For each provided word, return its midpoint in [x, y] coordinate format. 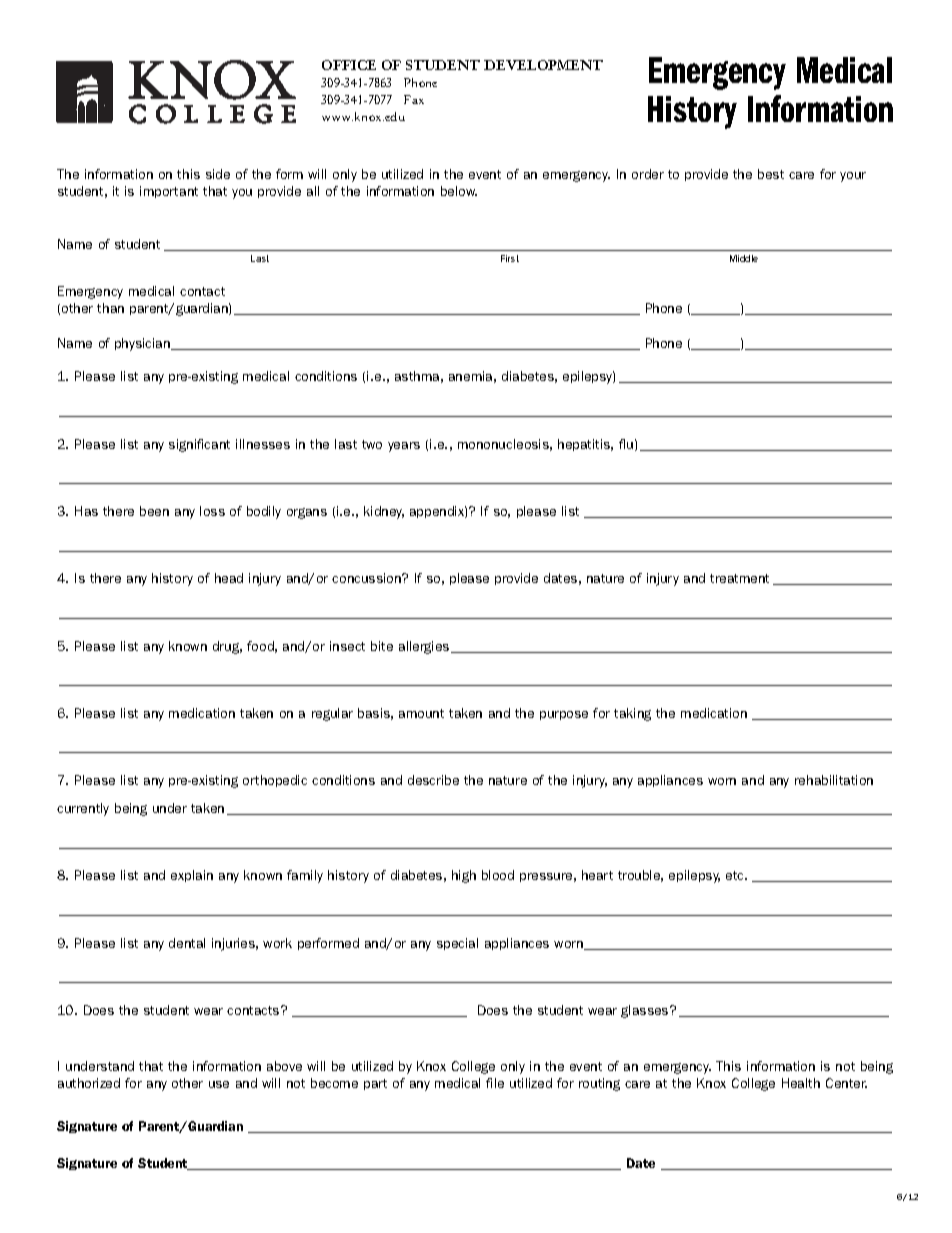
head [229, 578]
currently [83, 809]
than [110, 308]
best [771, 174]
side [218, 174]
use [219, 1084]
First [510, 258]
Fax [414, 99]
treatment [739, 578]
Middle [744, 258]
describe [433, 780]
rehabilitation [834, 780]
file [495, 1083]
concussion [367, 578]
